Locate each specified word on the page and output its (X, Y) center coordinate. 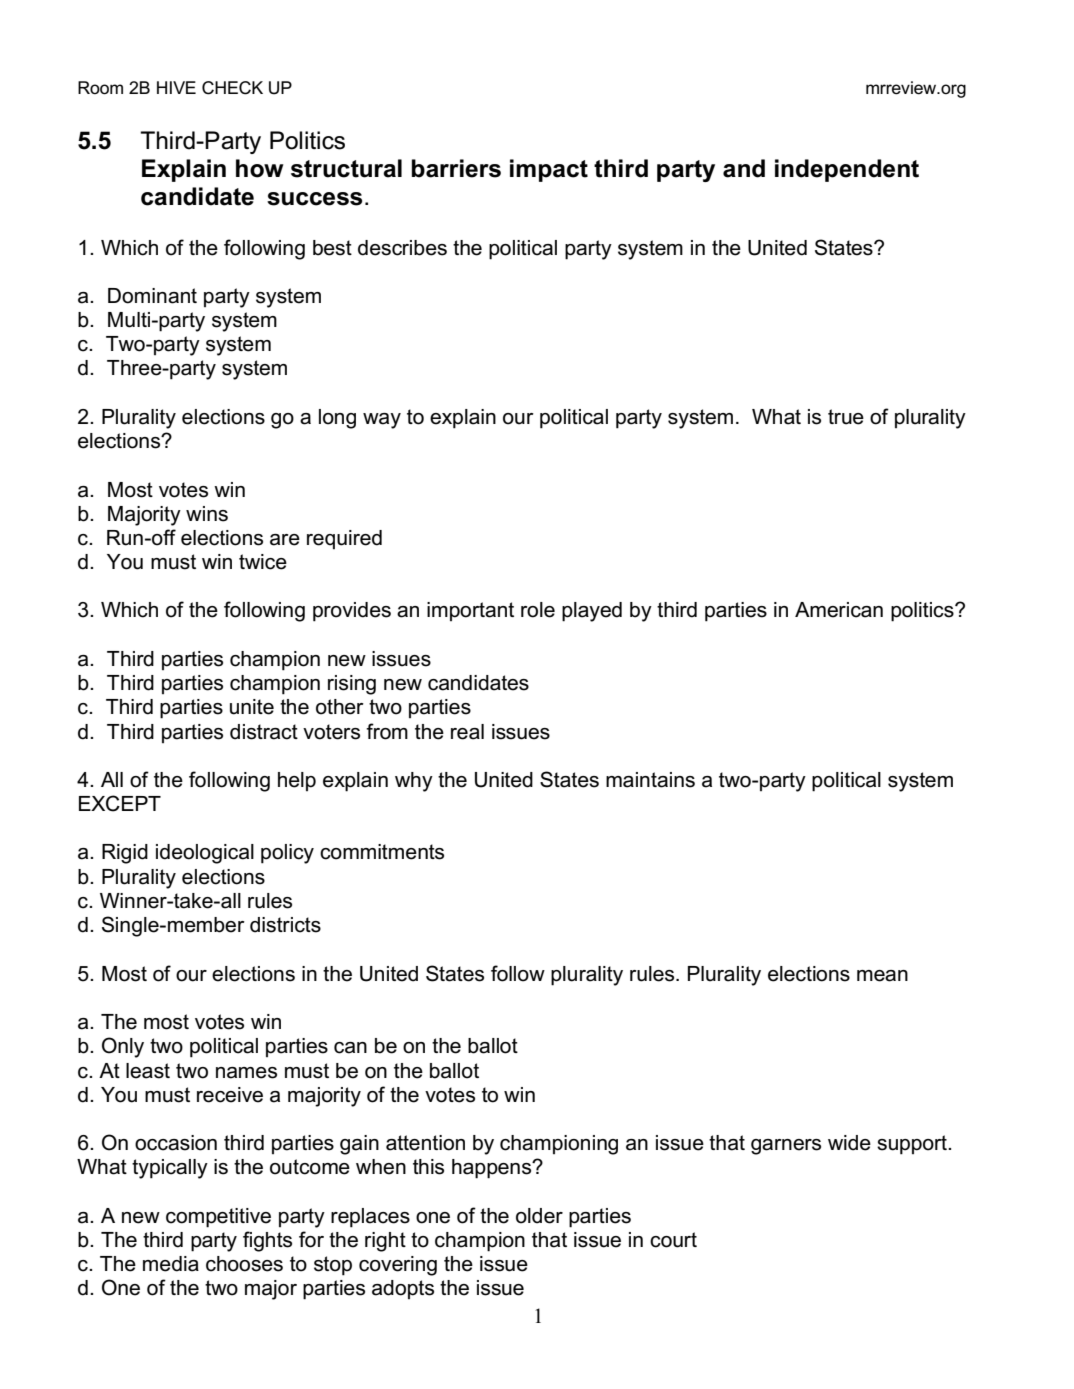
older (539, 1216)
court (673, 1240)
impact (549, 170)
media (171, 1264)
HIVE (176, 87)
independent (847, 170)
